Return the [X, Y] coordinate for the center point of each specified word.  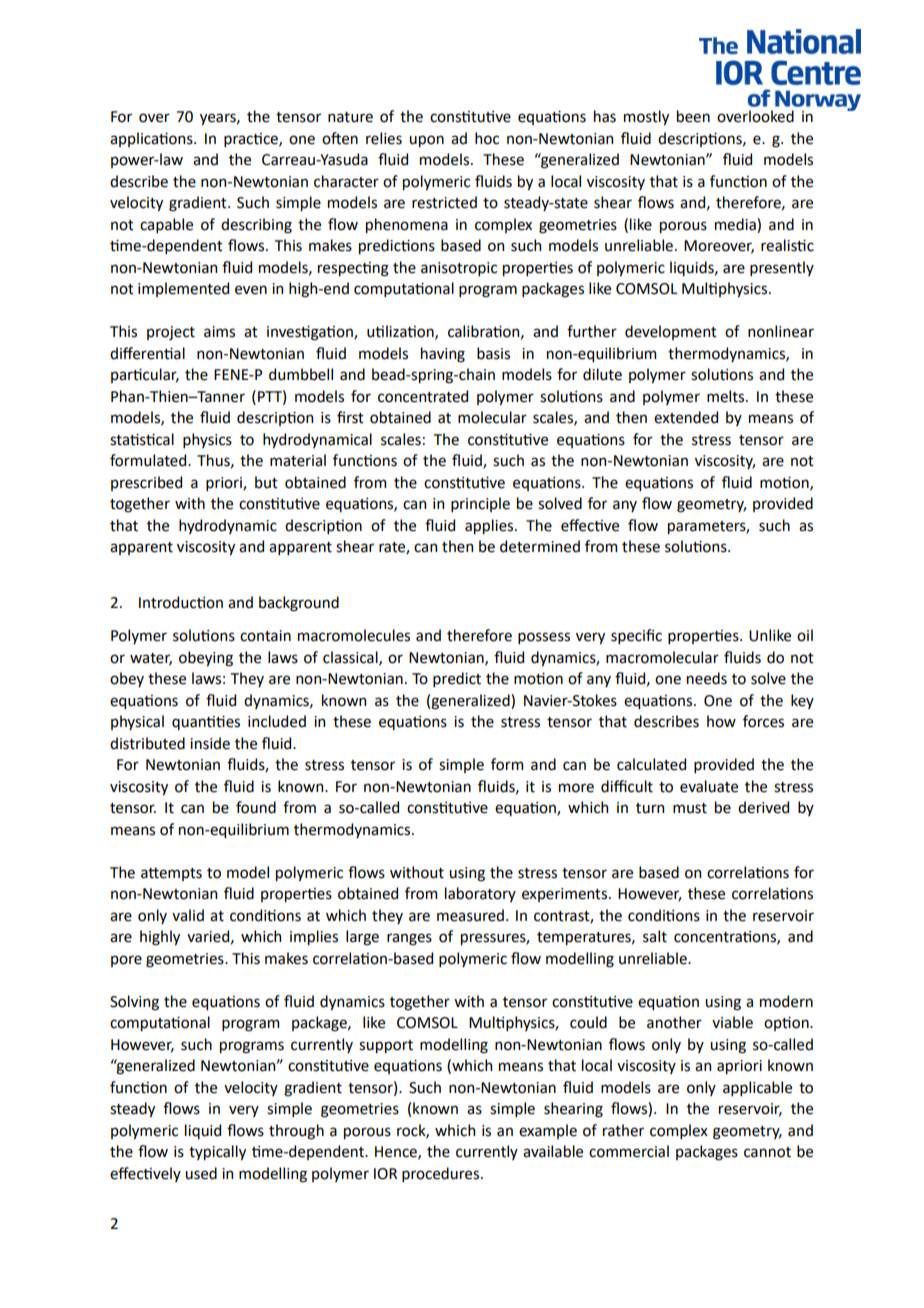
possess [544, 638]
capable [166, 225]
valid [188, 915]
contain [265, 636]
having [443, 355]
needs [707, 678]
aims [219, 332]
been [693, 116]
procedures [442, 1174]
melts [727, 396]
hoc [487, 138]
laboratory [480, 894]
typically [217, 1152]
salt [655, 936]
